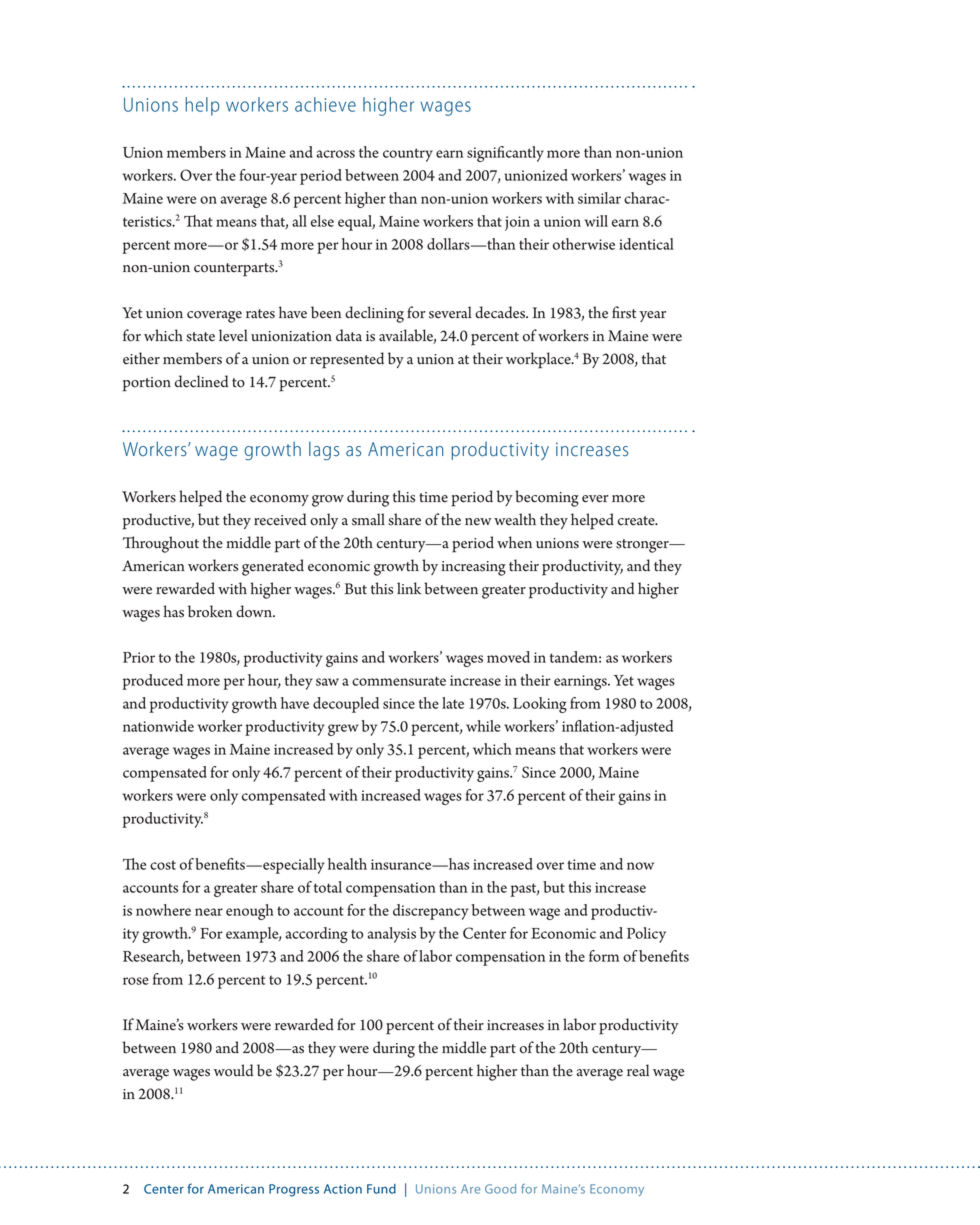  What do you see at coordinates (599, 198) in the screenshot?
I see `similar` at bounding box center [599, 198].
